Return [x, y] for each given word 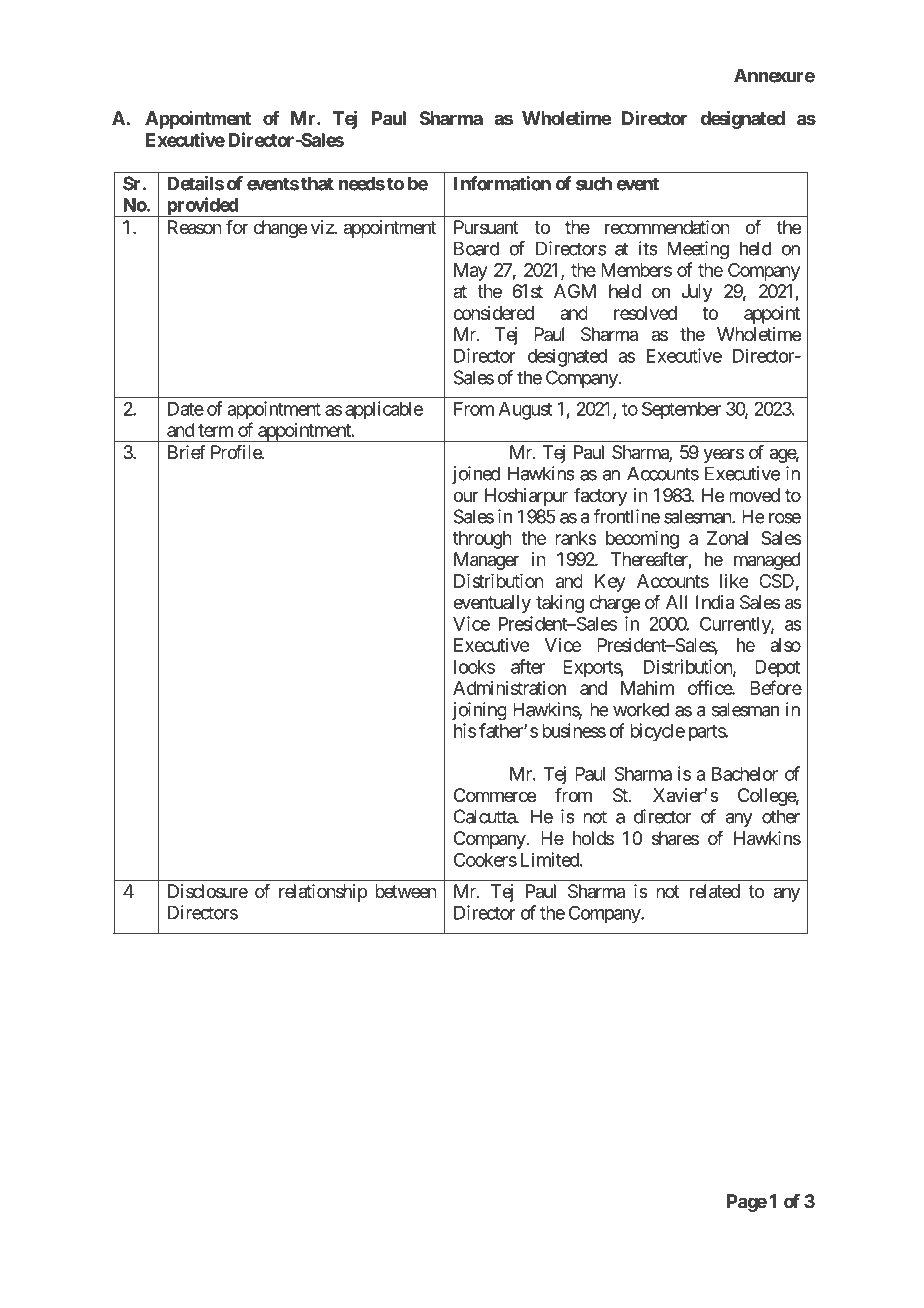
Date [186, 409]
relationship [323, 893]
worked [641, 709]
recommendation [667, 227]
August [526, 411]
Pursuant [486, 227]
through [482, 540]
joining [479, 711]
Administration [509, 688]
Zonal [727, 538]
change [280, 229]
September [681, 410]
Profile [237, 452]
